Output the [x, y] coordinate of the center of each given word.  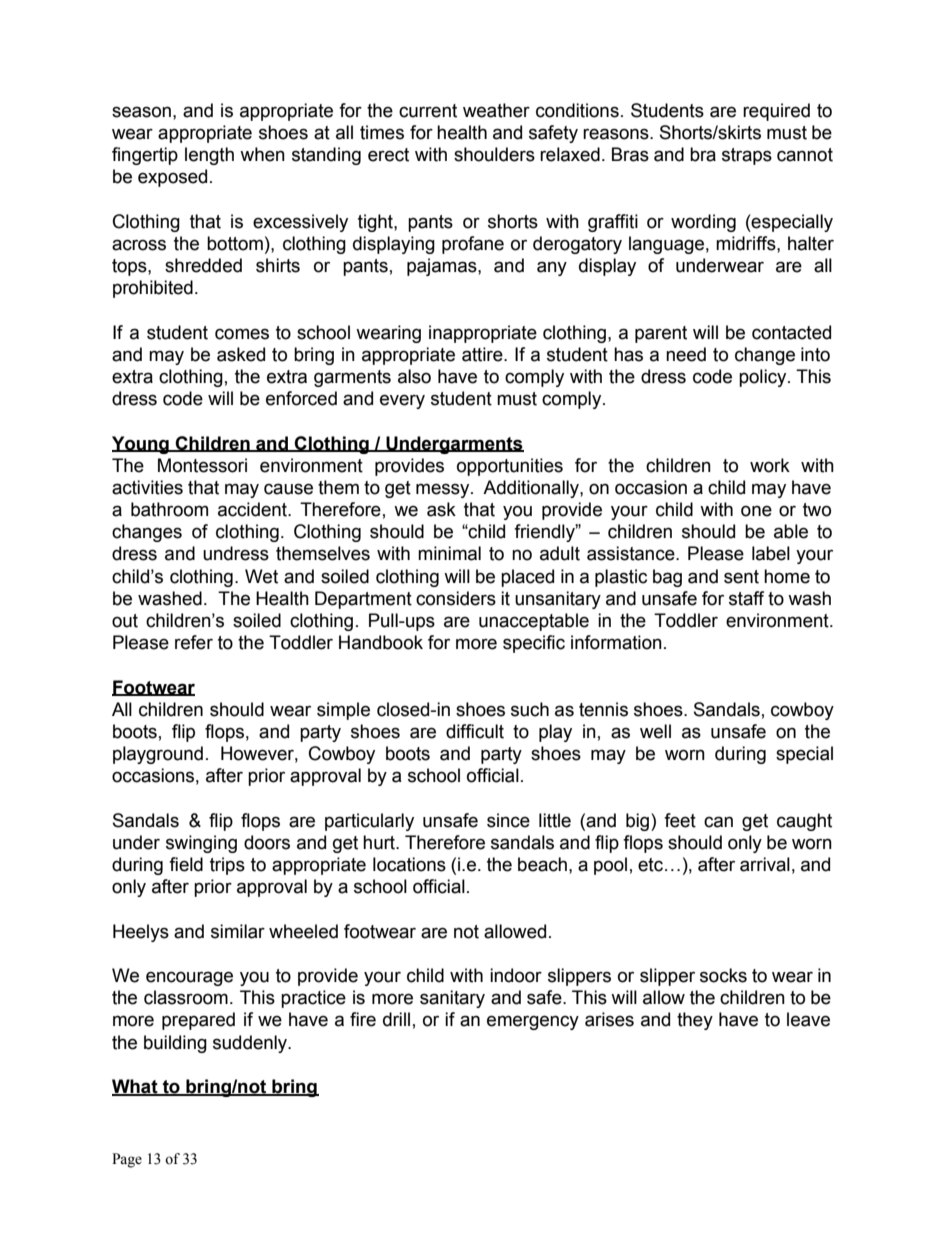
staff [746, 598]
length [209, 156]
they [695, 1021]
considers [456, 598]
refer [194, 642]
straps [747, 156]
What [136, 1087]
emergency [533, 1022]
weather [496, 110]
